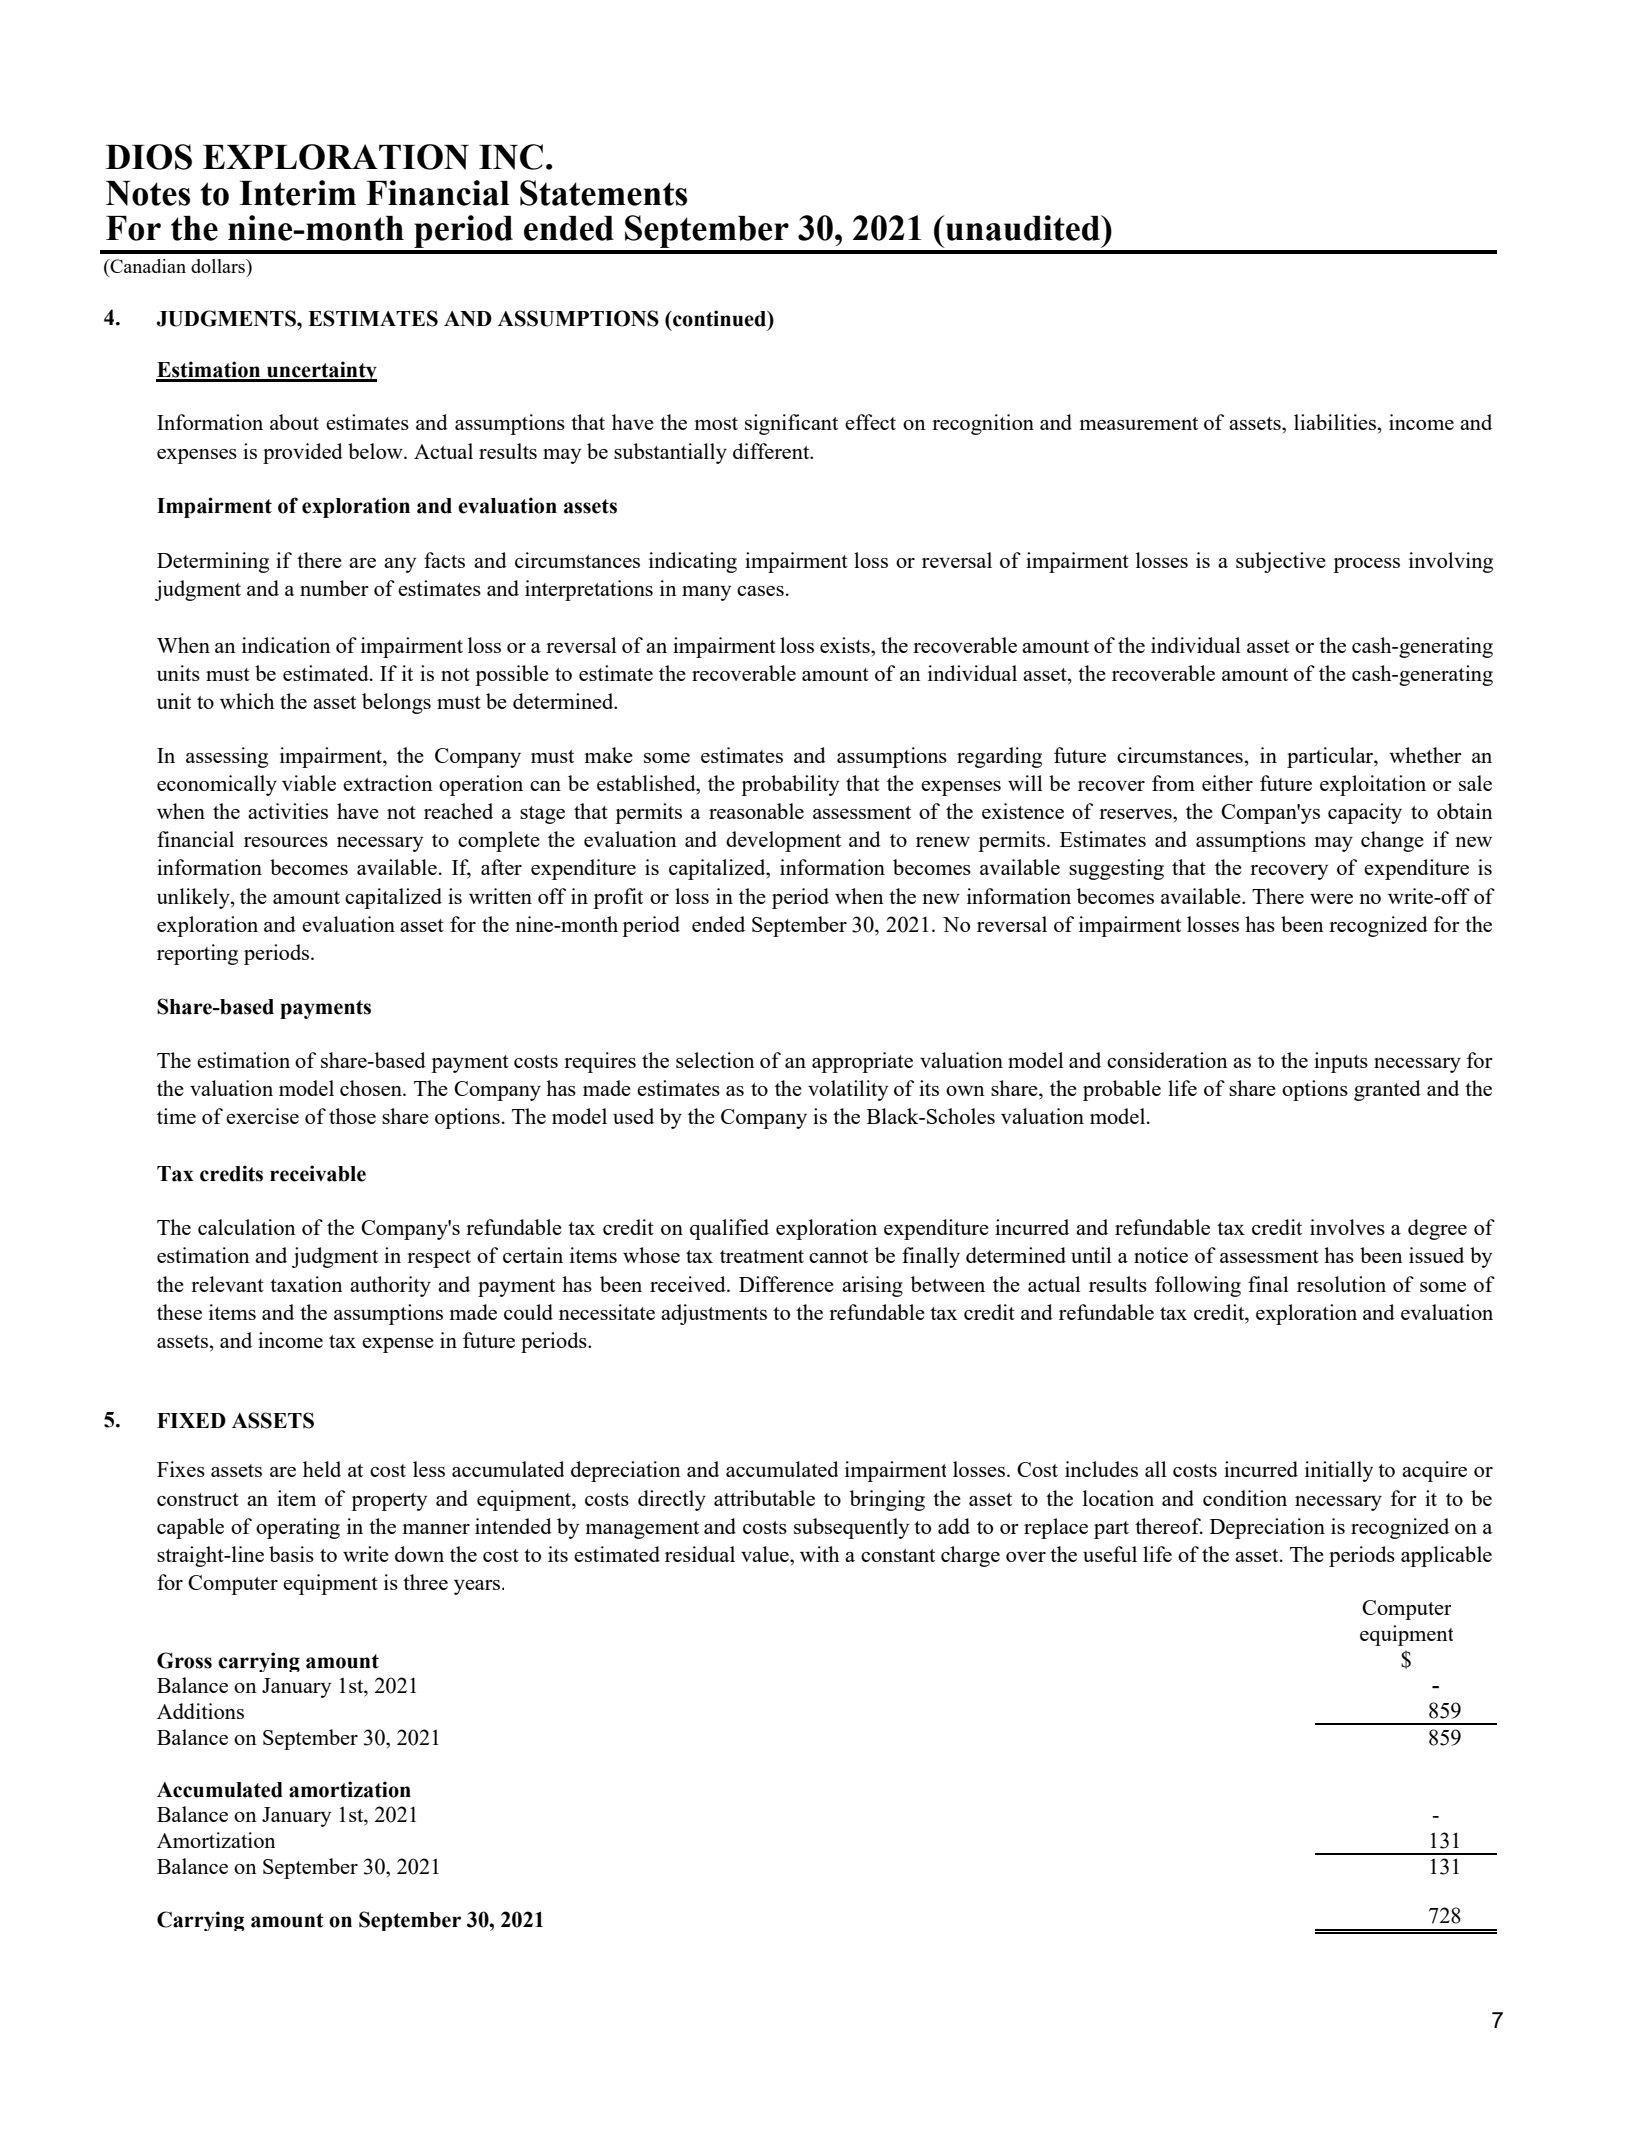 Image resolution: width=1651 pixels, height=2136 pixels. I want to click on were, so click(1331, 899).
